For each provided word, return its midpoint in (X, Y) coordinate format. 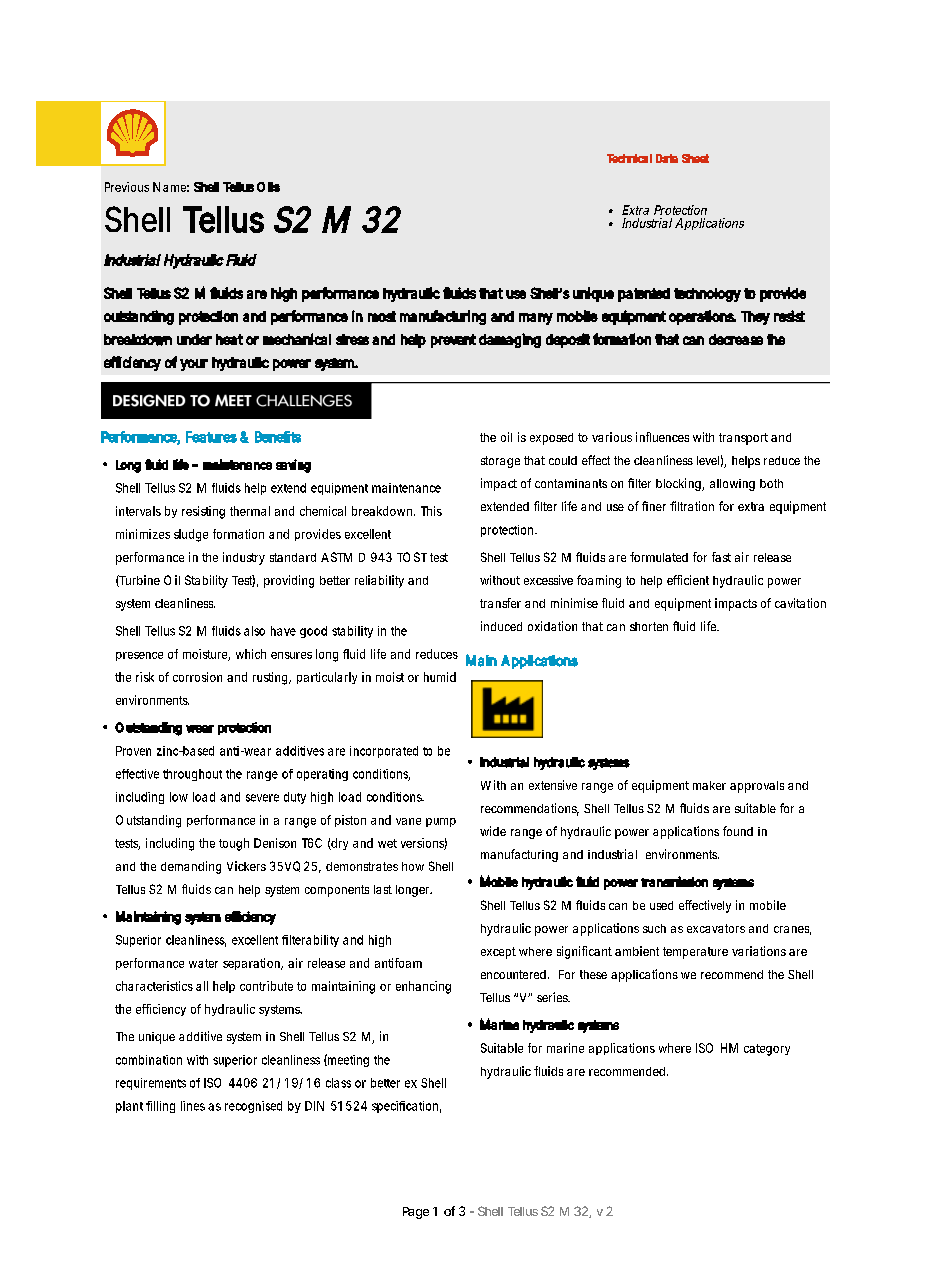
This (431, 511)
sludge (191, 535)
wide (493, 831)
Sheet (695, 158)
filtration (692, 506)
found (738, 831)
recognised (253, 1107)
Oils (268, 187)
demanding (191, 867)
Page (416, 1213)
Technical (629, 158)
